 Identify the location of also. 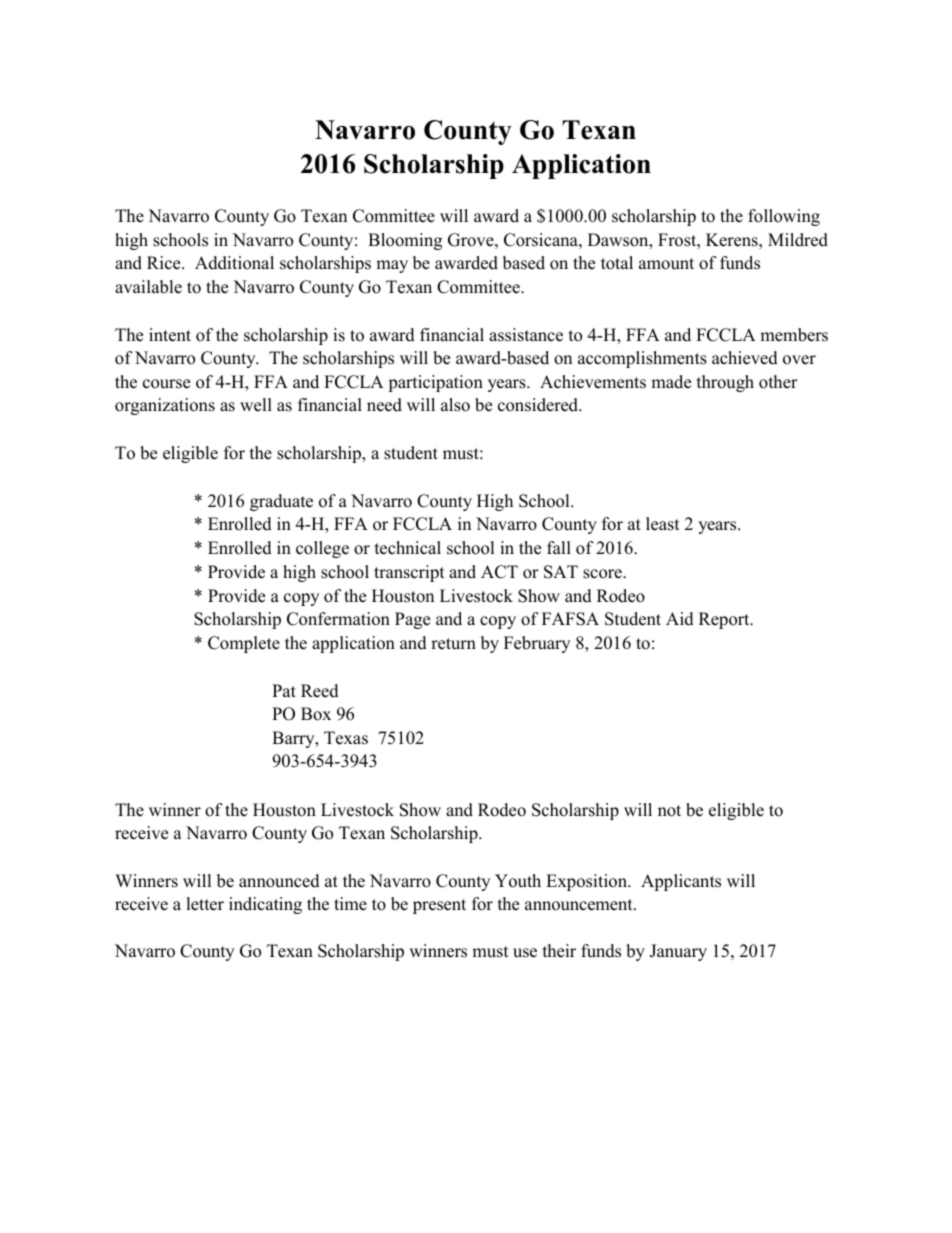
(455, 405).
